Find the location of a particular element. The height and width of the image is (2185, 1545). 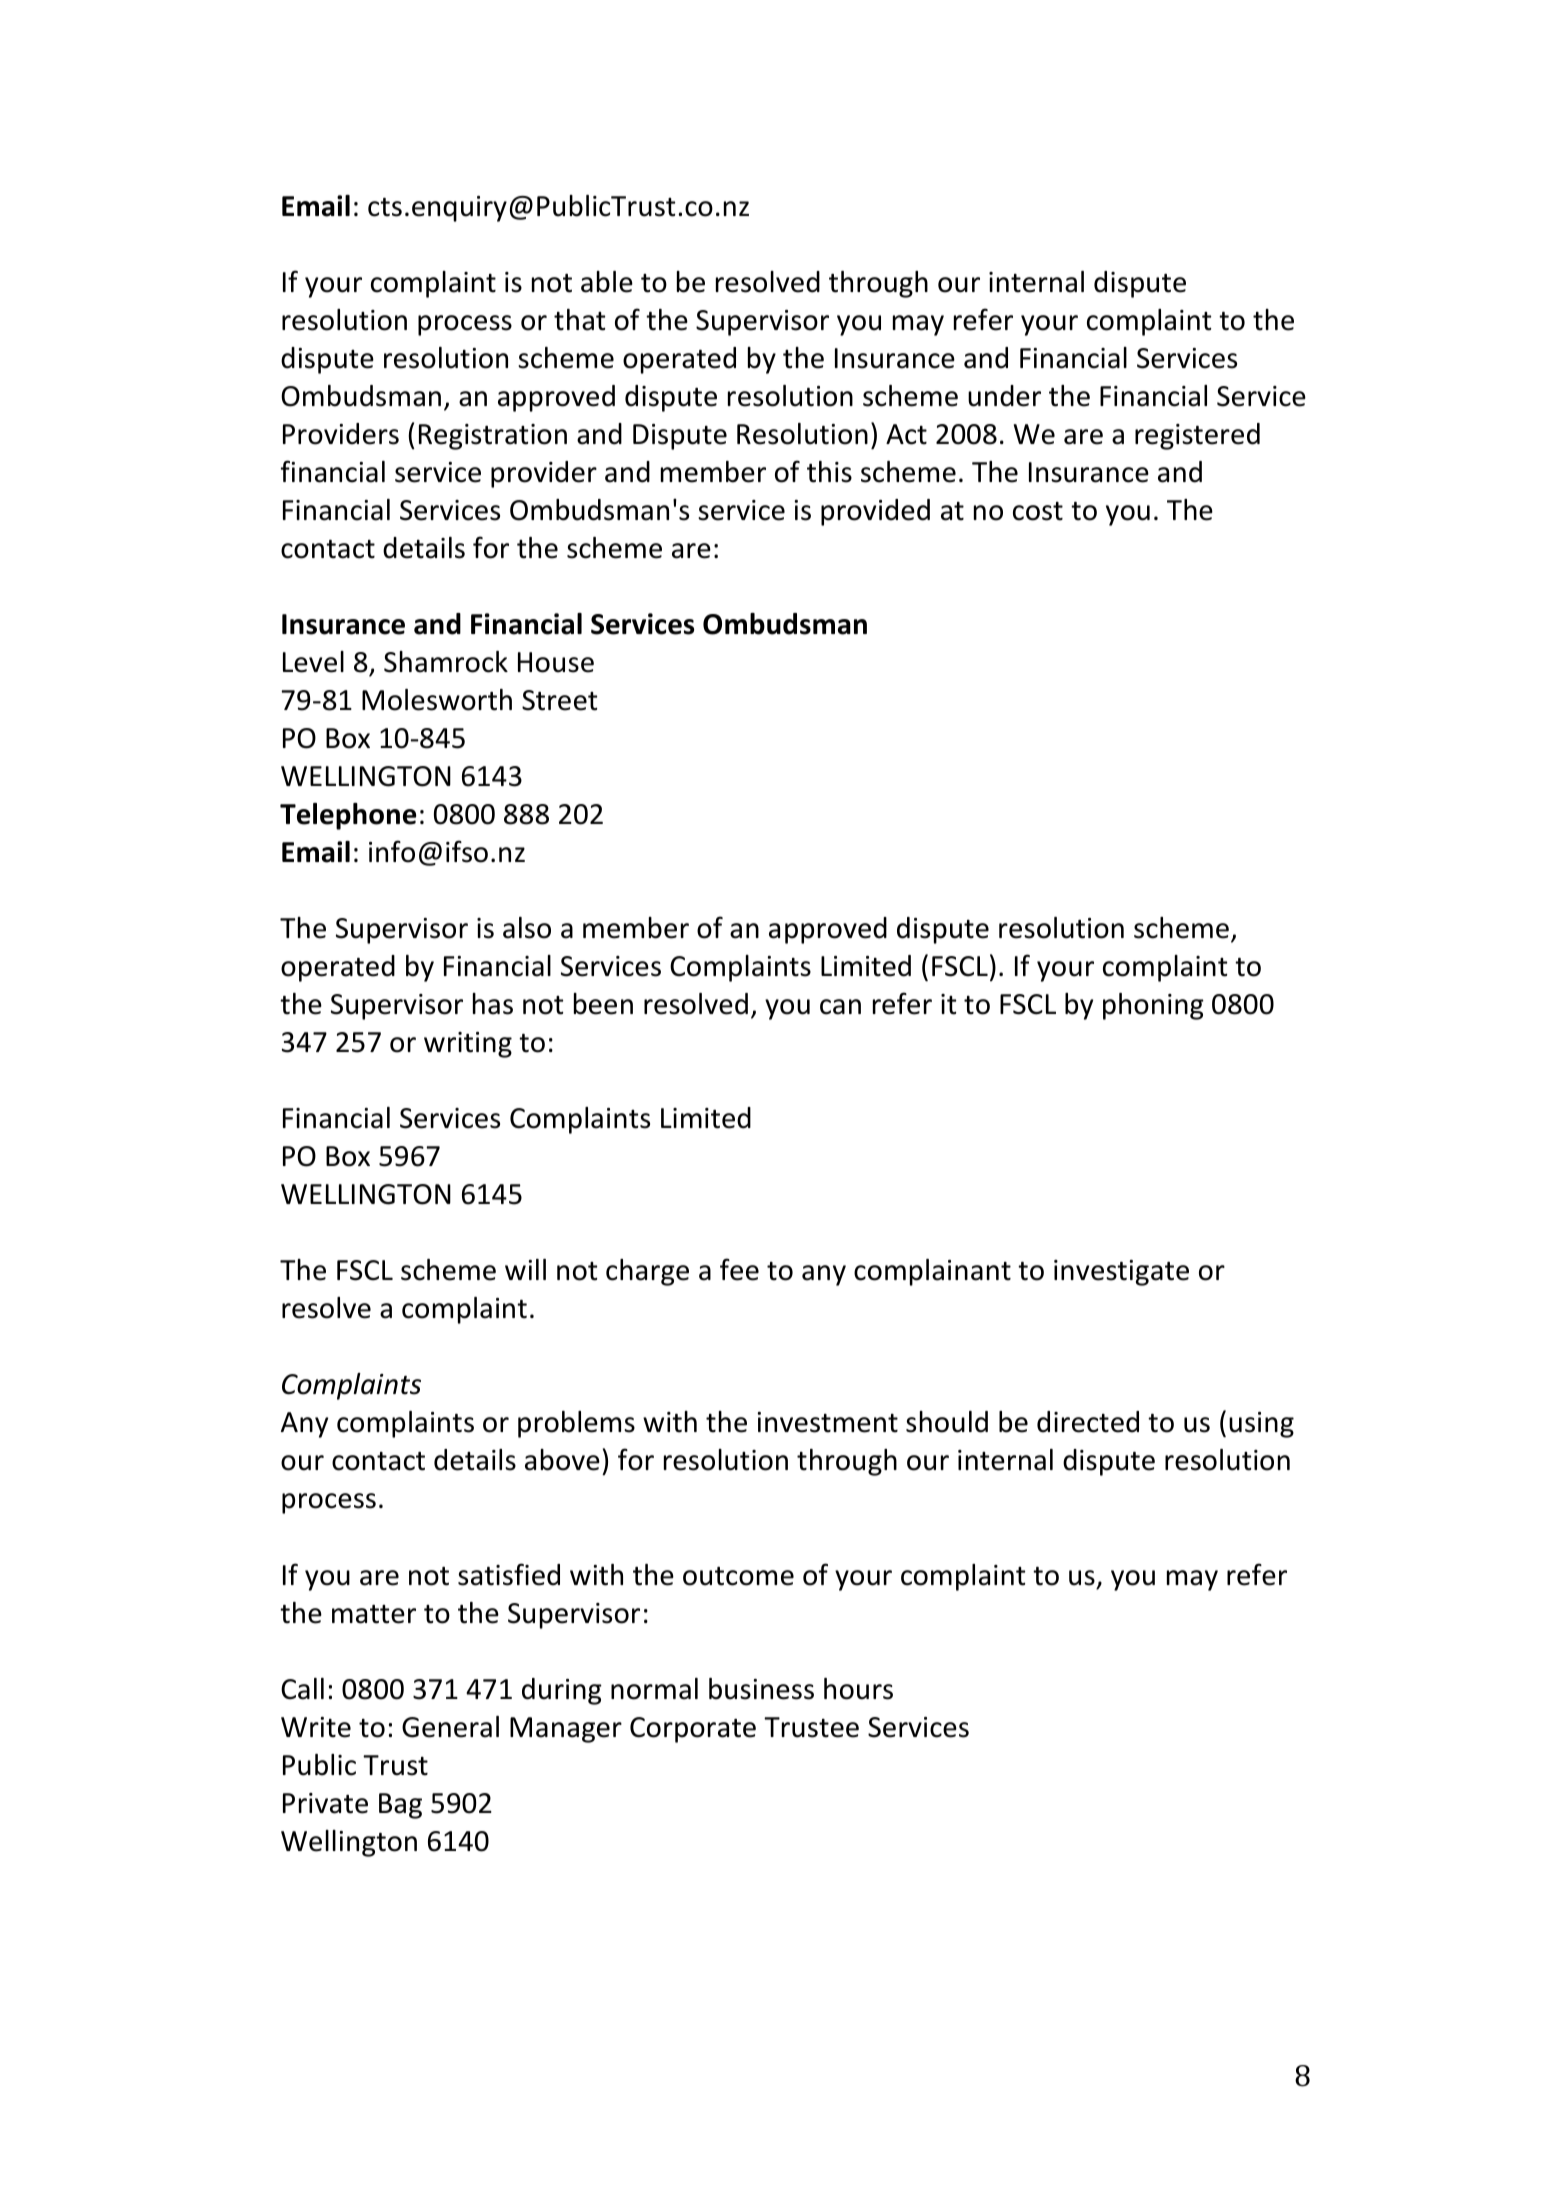

problems is located at coordinates (576, 1424).
